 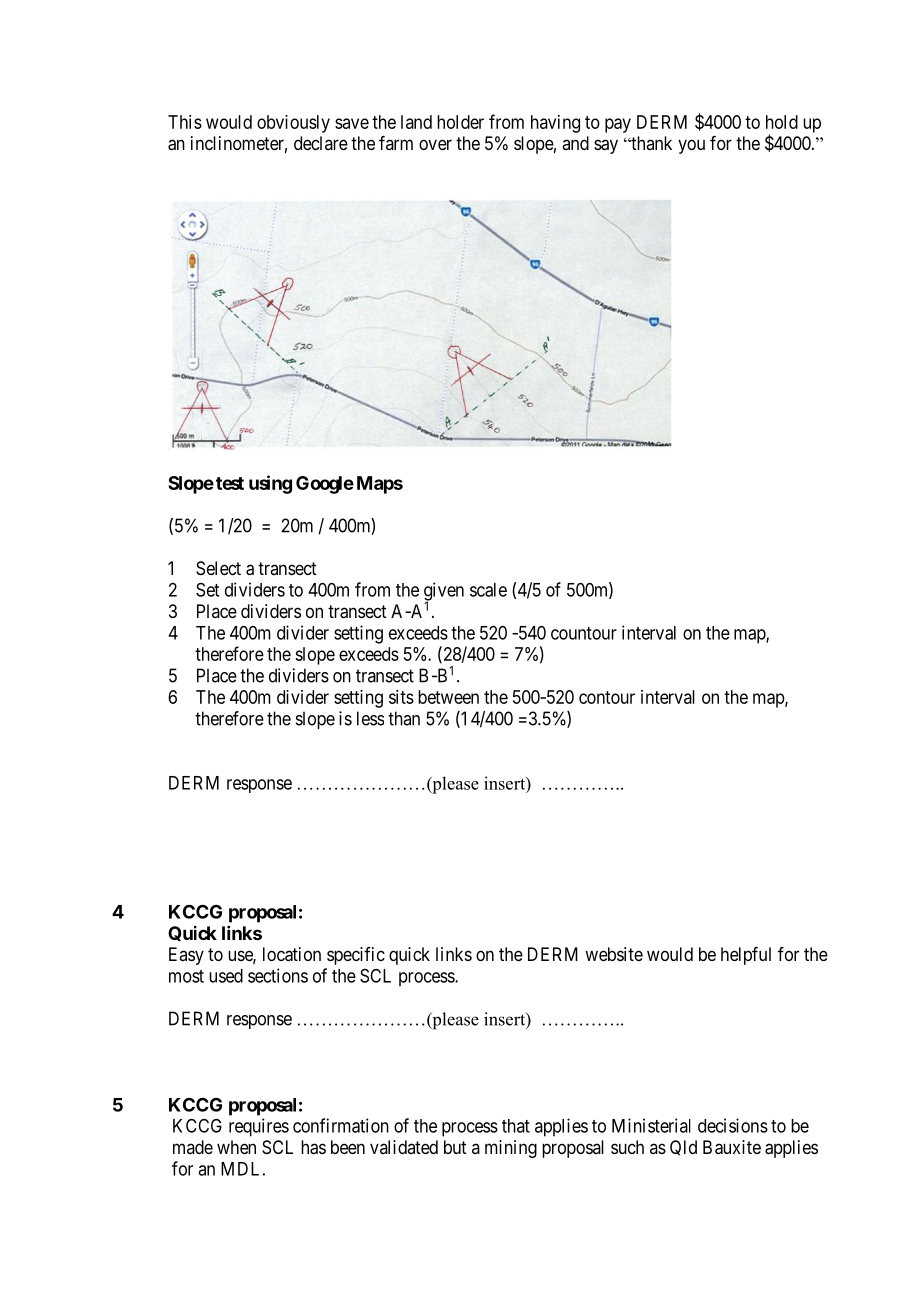 I want to click on obviously, so click(x=293, y=124).
